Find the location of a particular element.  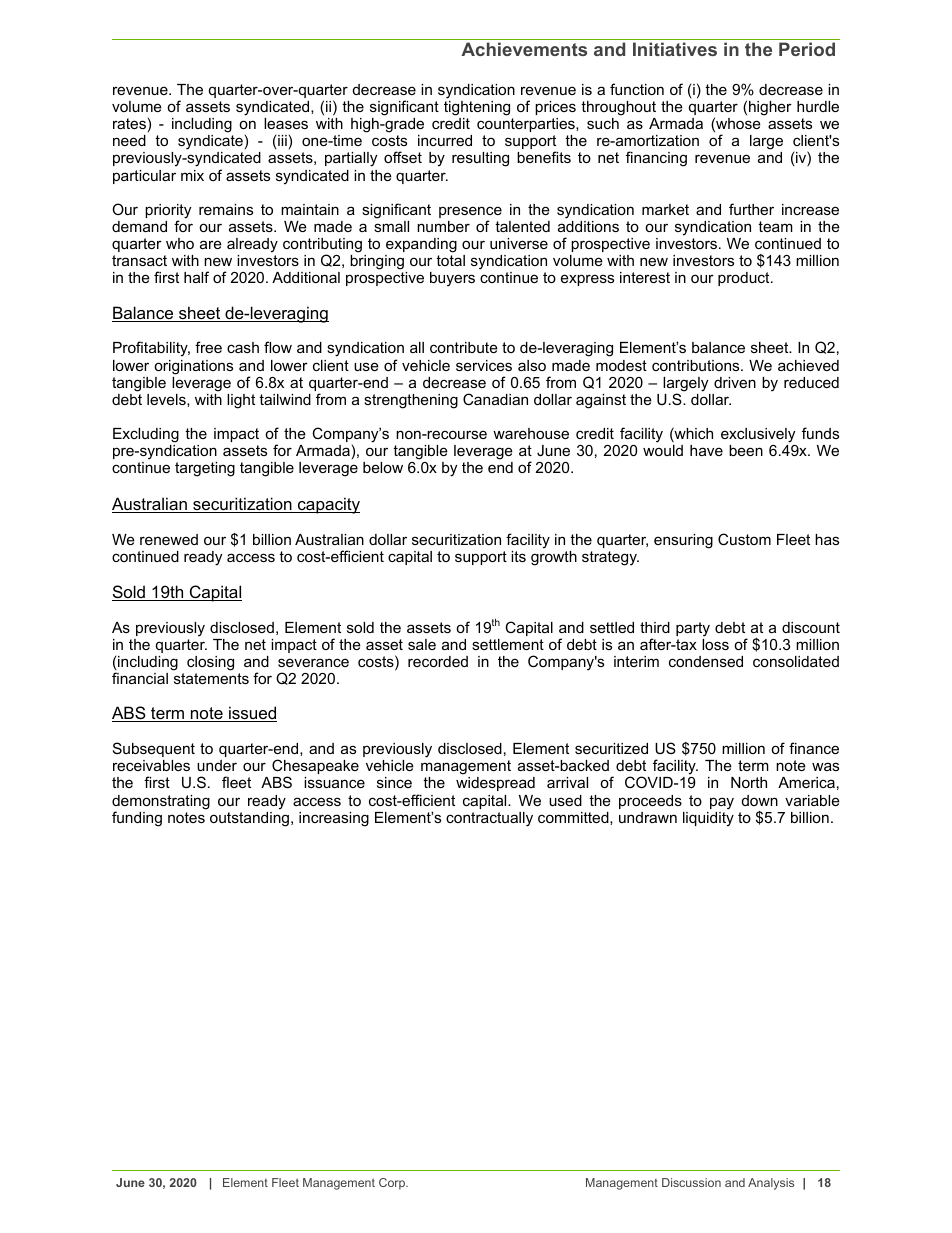

closing is located at coordinates (210, 663).
